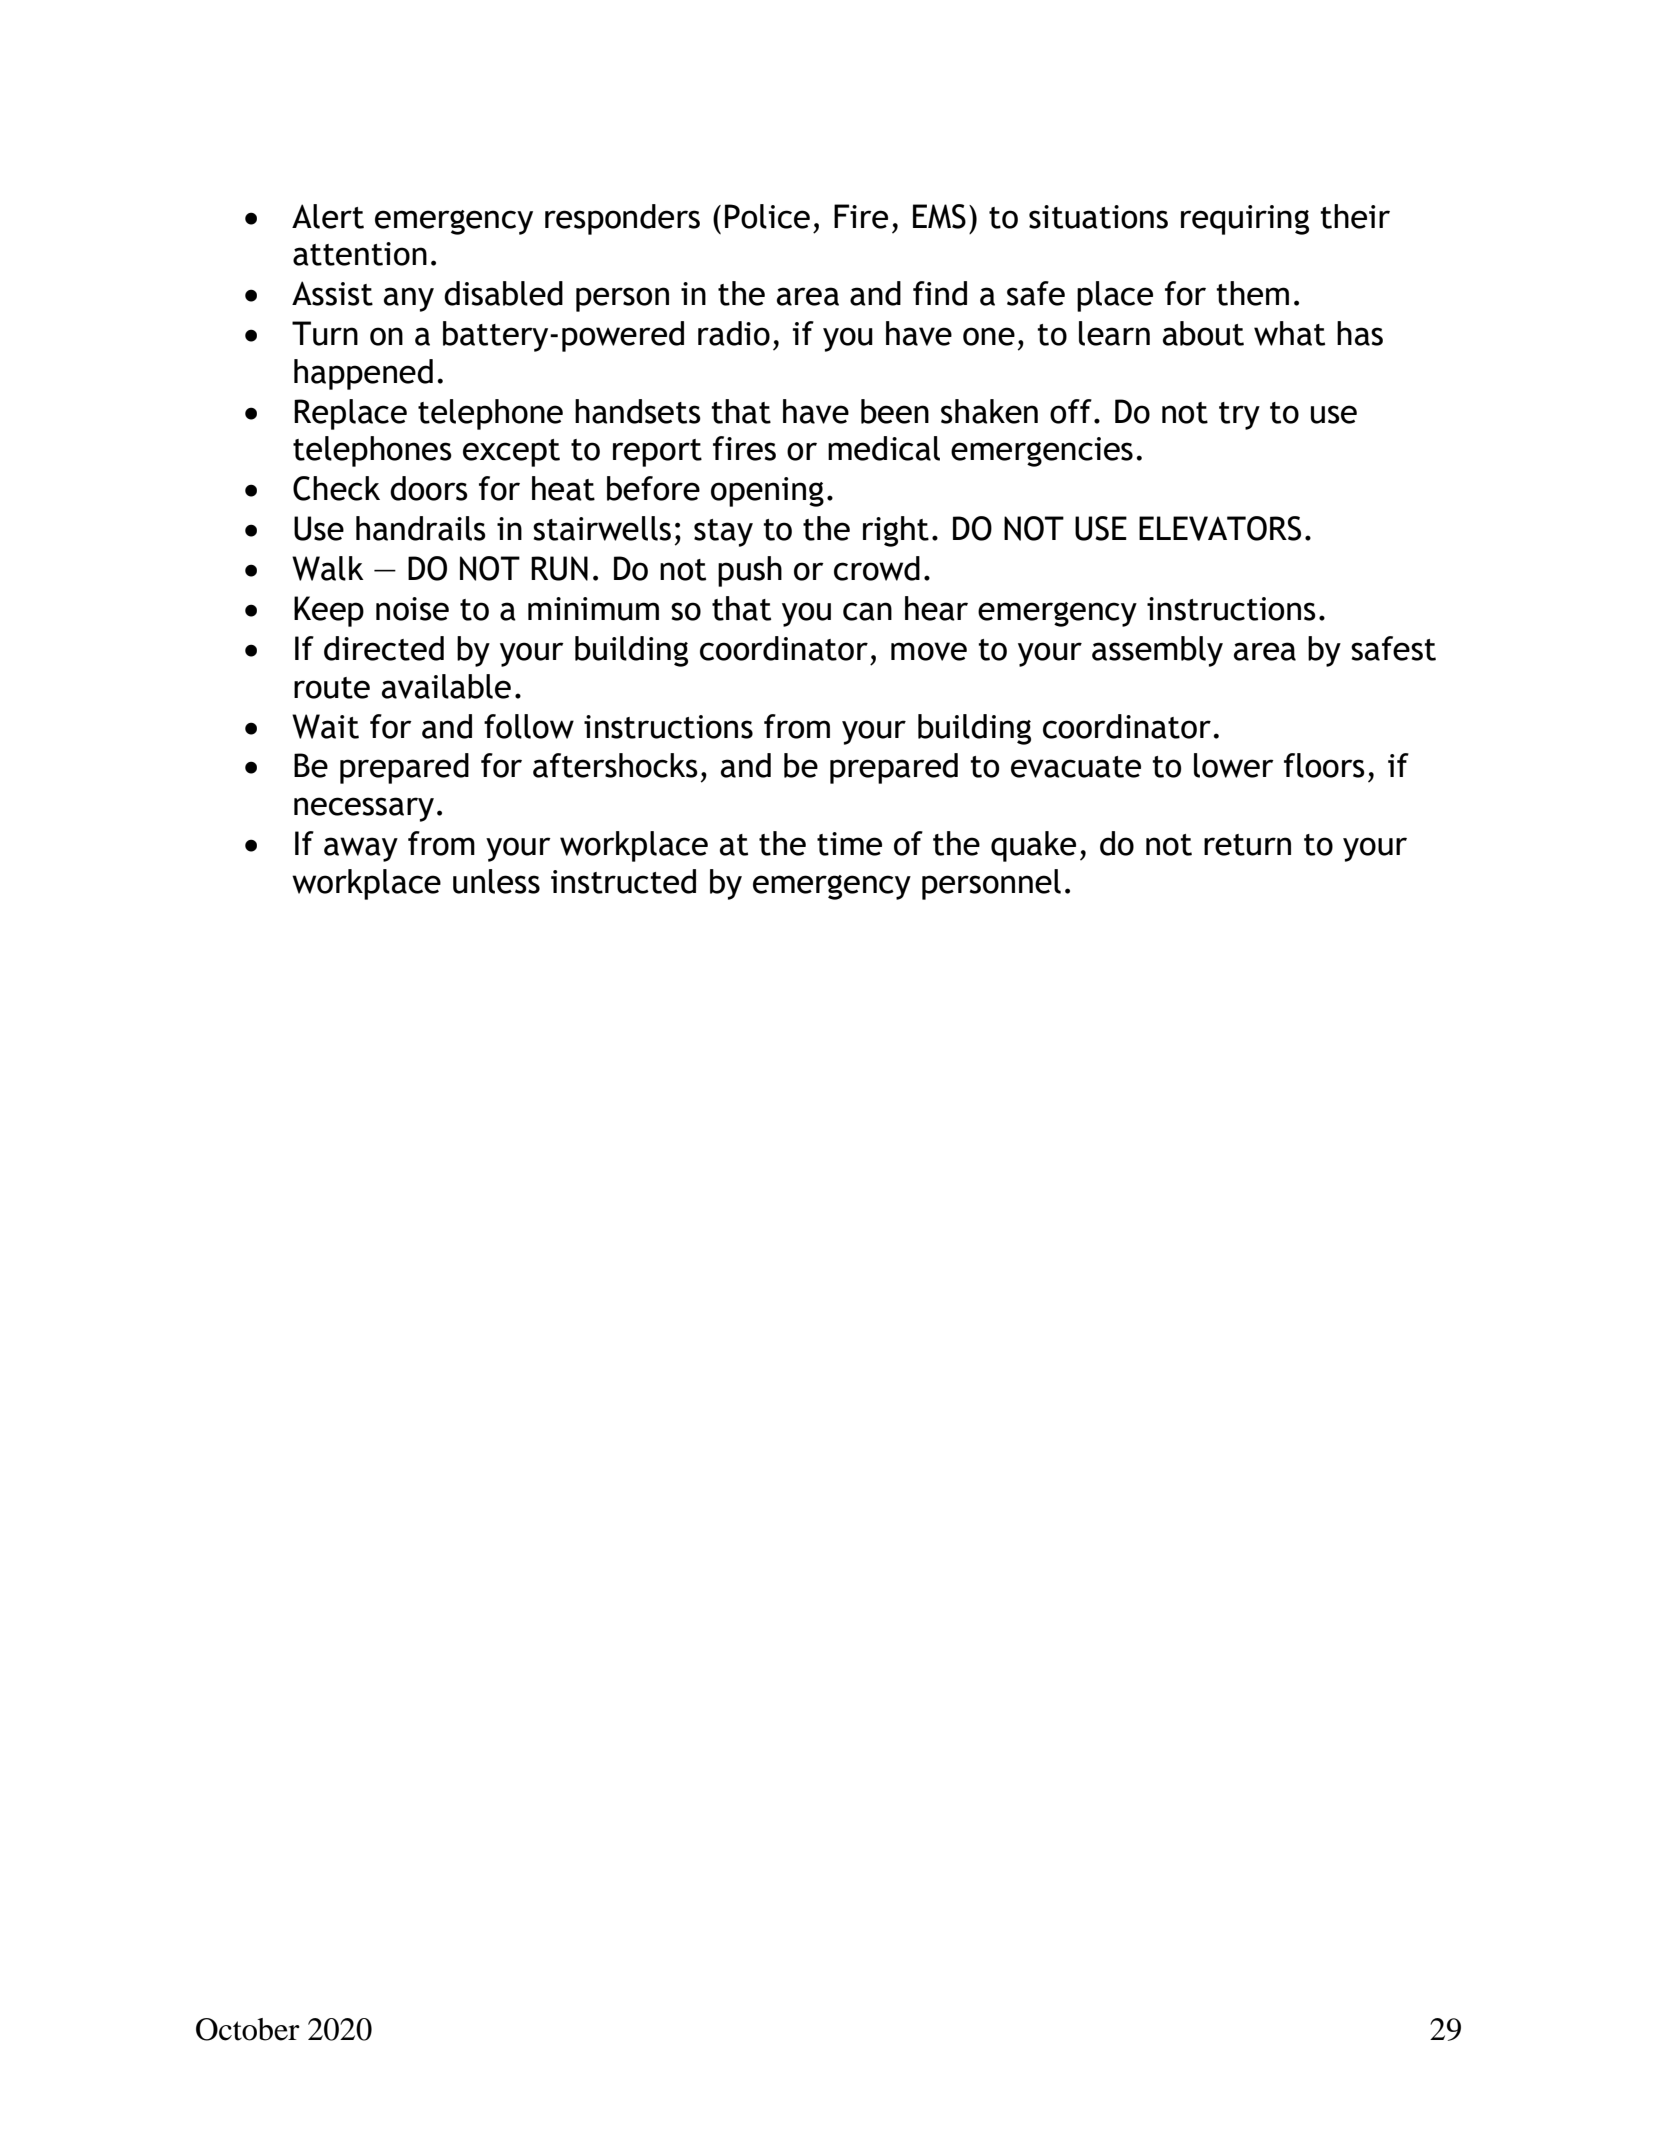 The image size is (1657, 2144). I want to click on away, so click(361, 849).
